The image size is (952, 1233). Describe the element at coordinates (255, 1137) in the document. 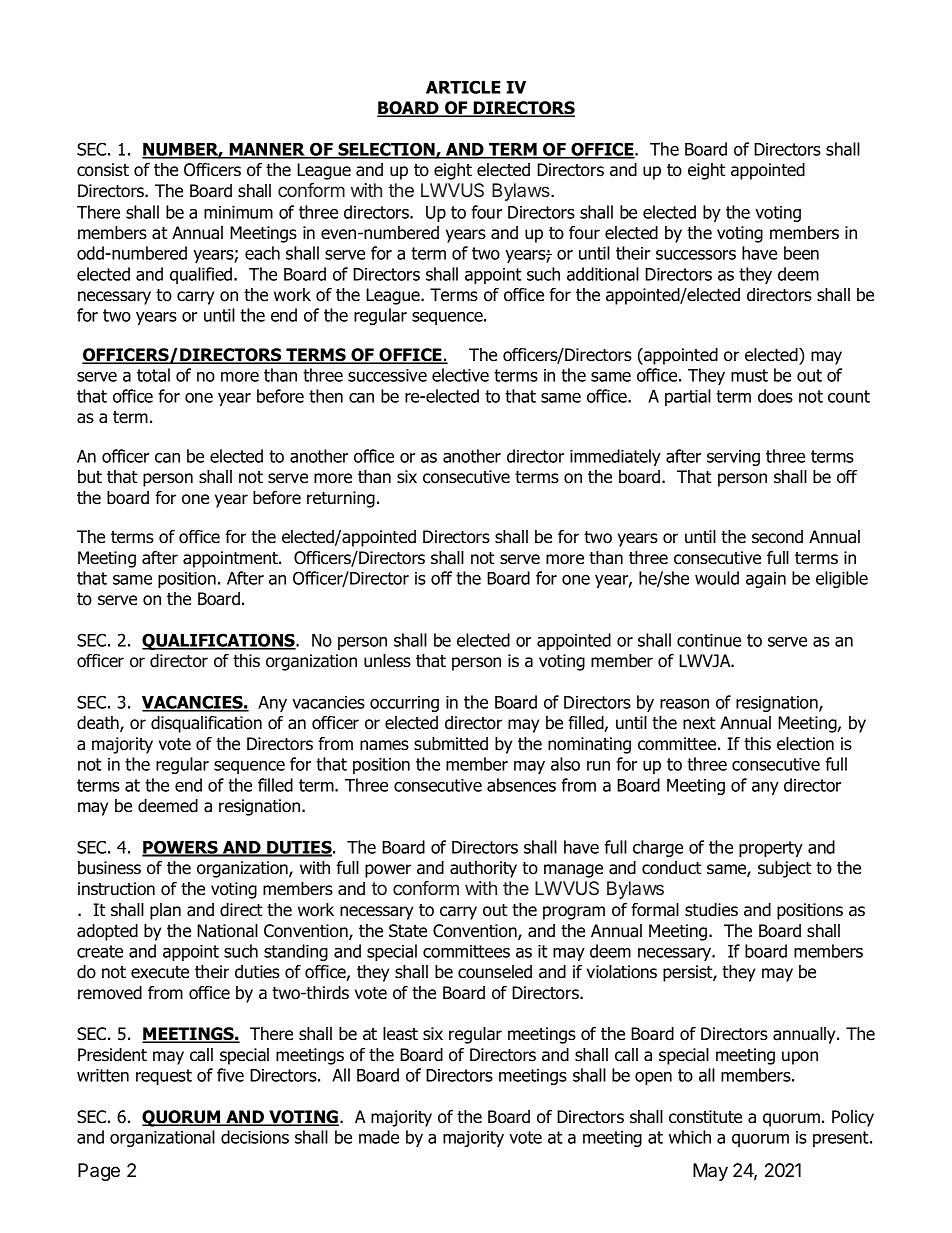

I see `decisions` at that location.
